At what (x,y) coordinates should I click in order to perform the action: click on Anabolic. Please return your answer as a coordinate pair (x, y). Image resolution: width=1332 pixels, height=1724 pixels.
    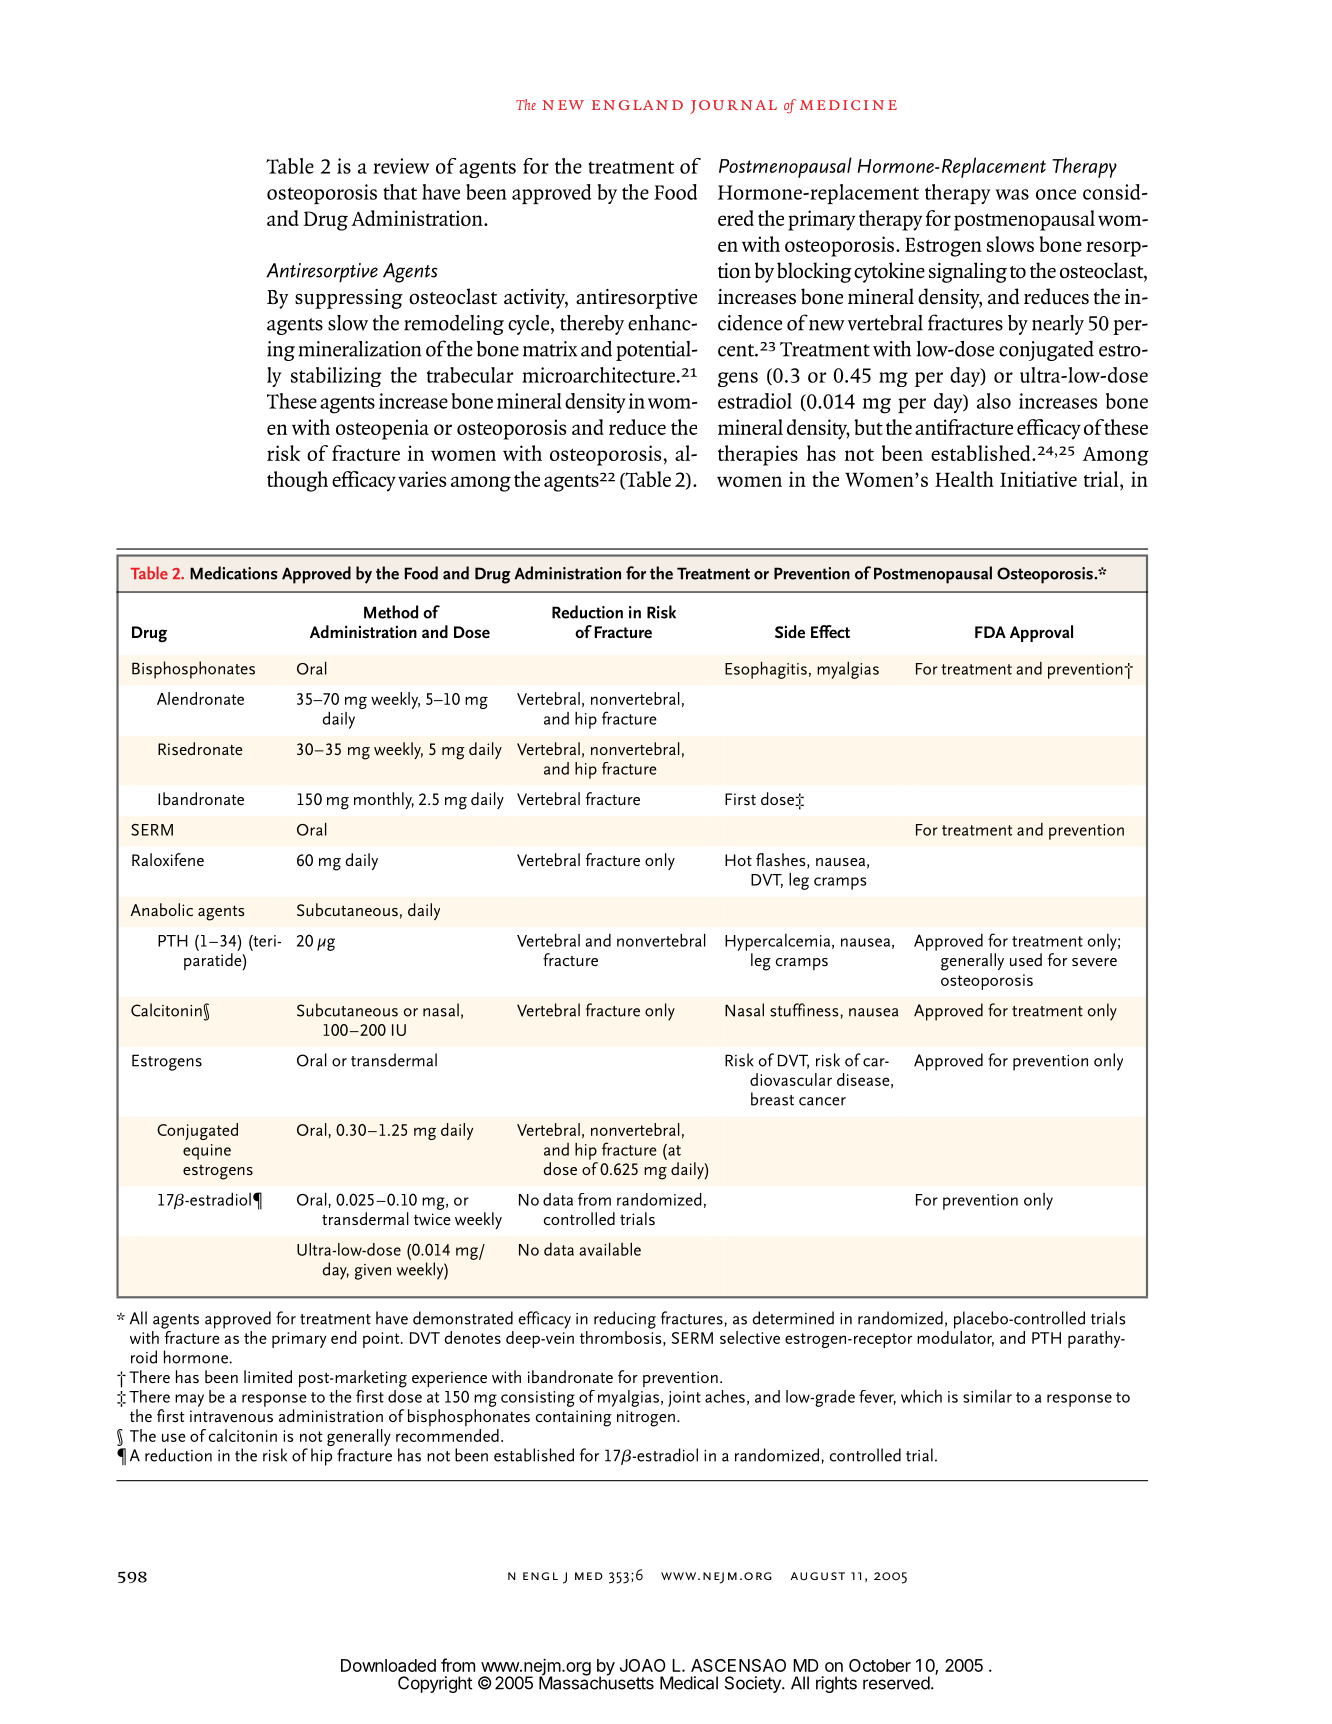
    Looking at the image, I should click on (162, 909).
